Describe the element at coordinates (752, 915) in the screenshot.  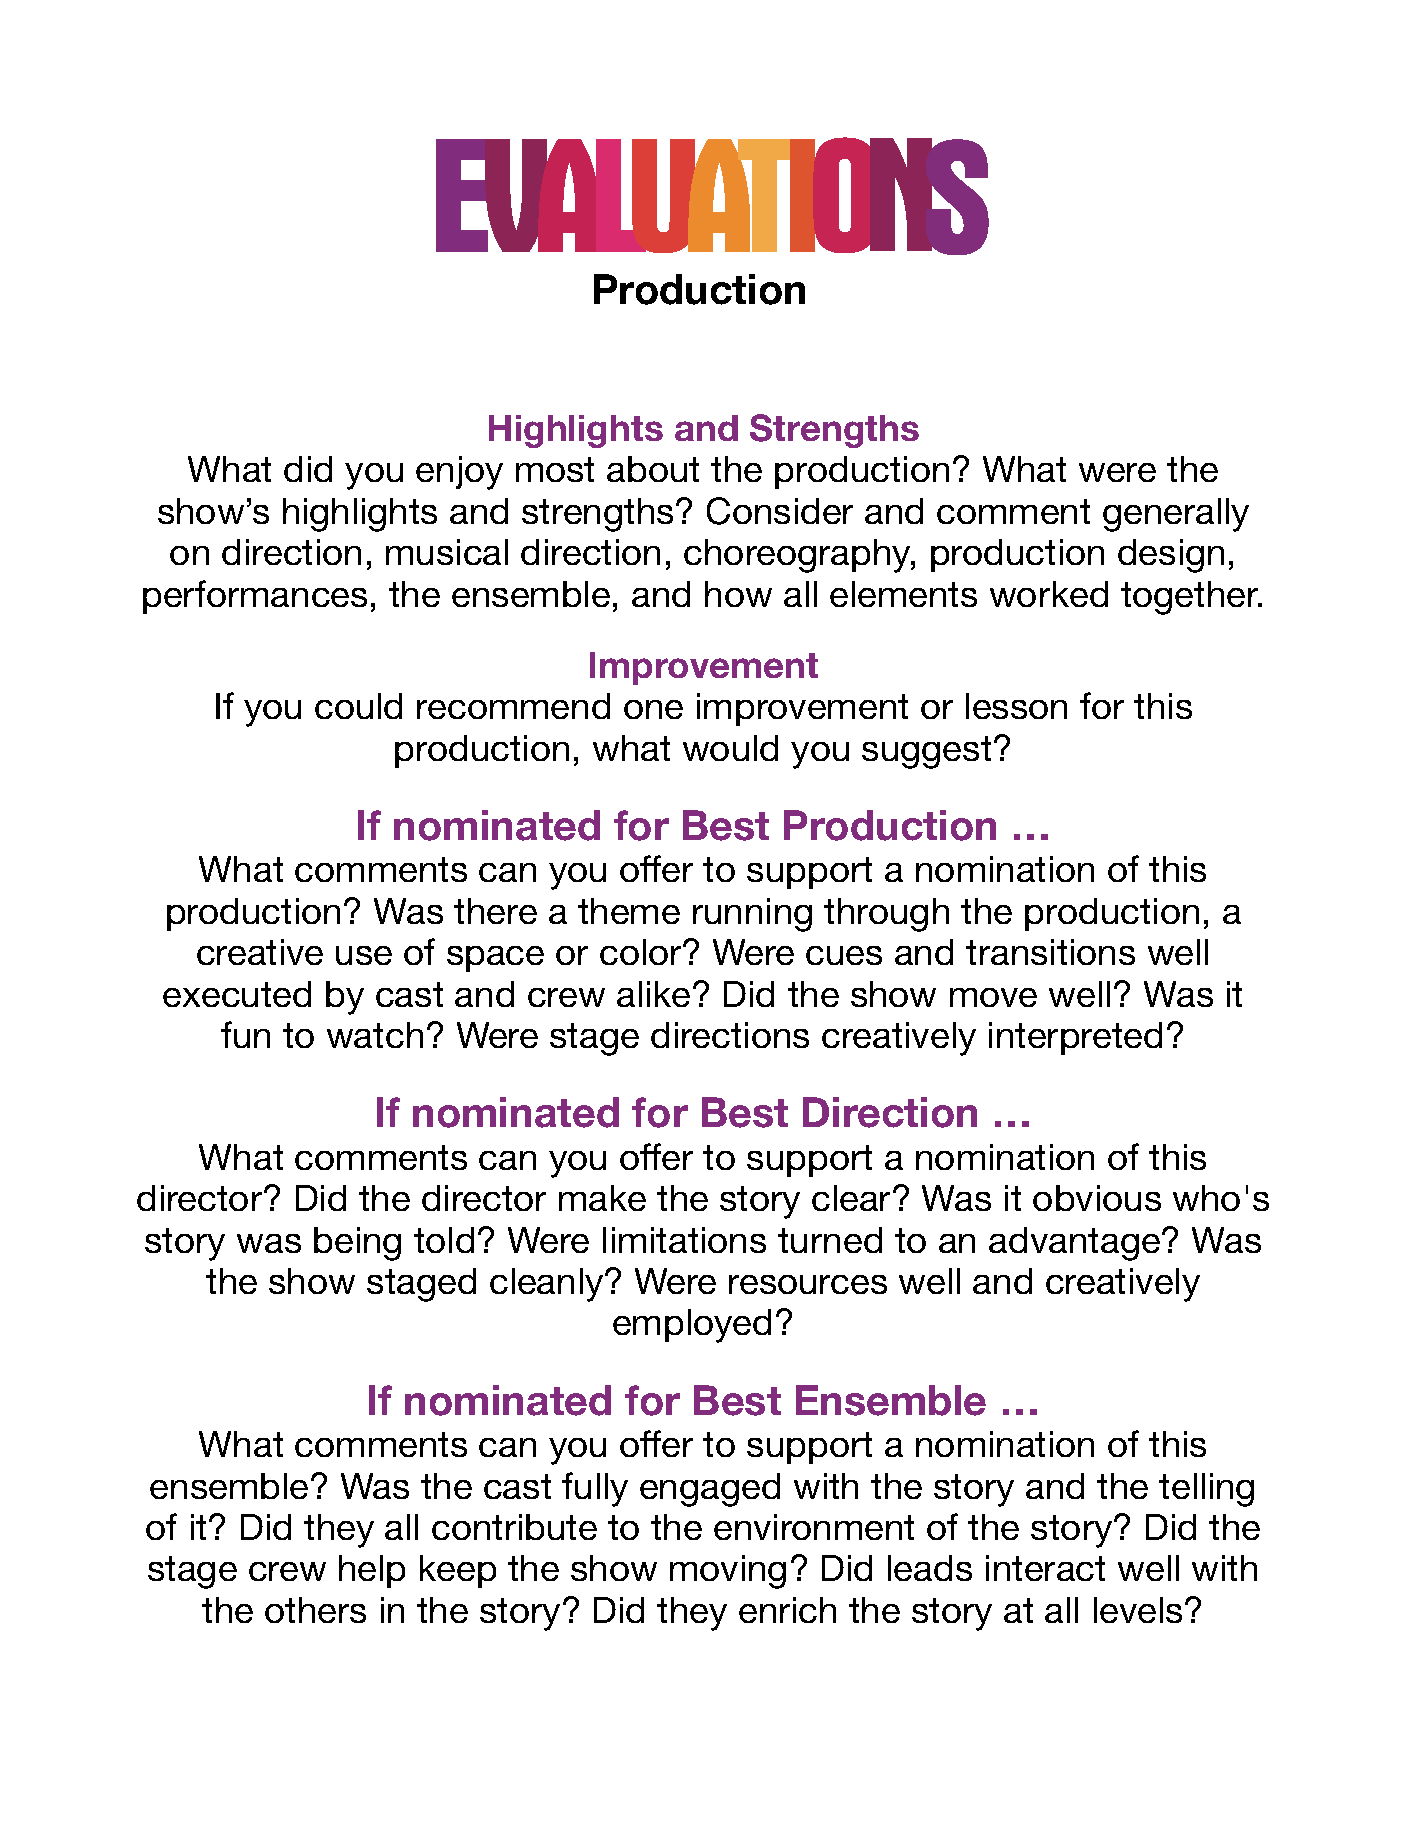
I see `running` at that location.
